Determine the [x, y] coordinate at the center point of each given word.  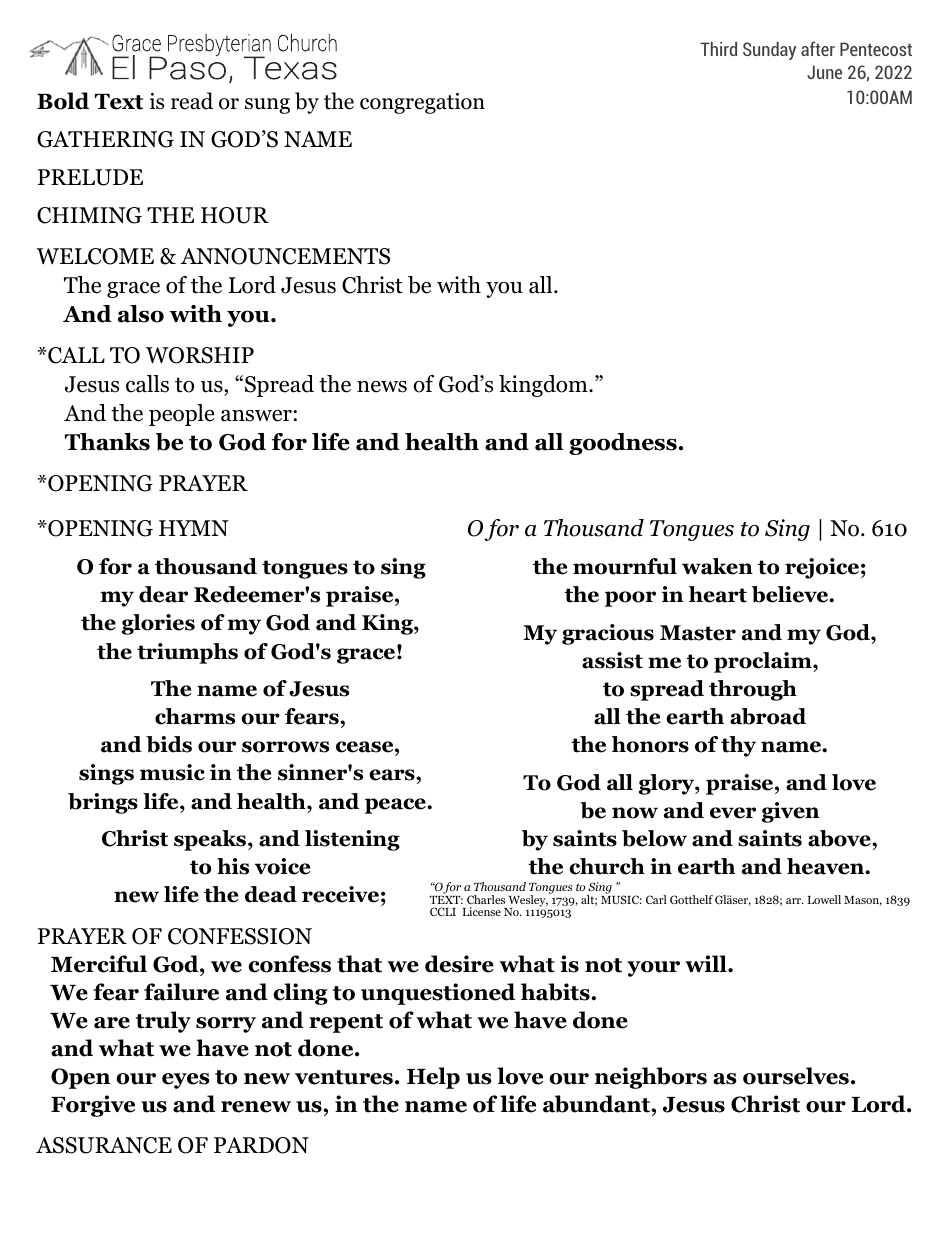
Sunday [769, 51]
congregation [422, 103]
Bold [63, 101]
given [790, 812]
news [382, 387]
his [233, 866]
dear [163, 594]
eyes [186, 1081]
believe [791, 594]
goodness [623, 444]
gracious [608, 634]
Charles [486, 899]
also [141, 314]
